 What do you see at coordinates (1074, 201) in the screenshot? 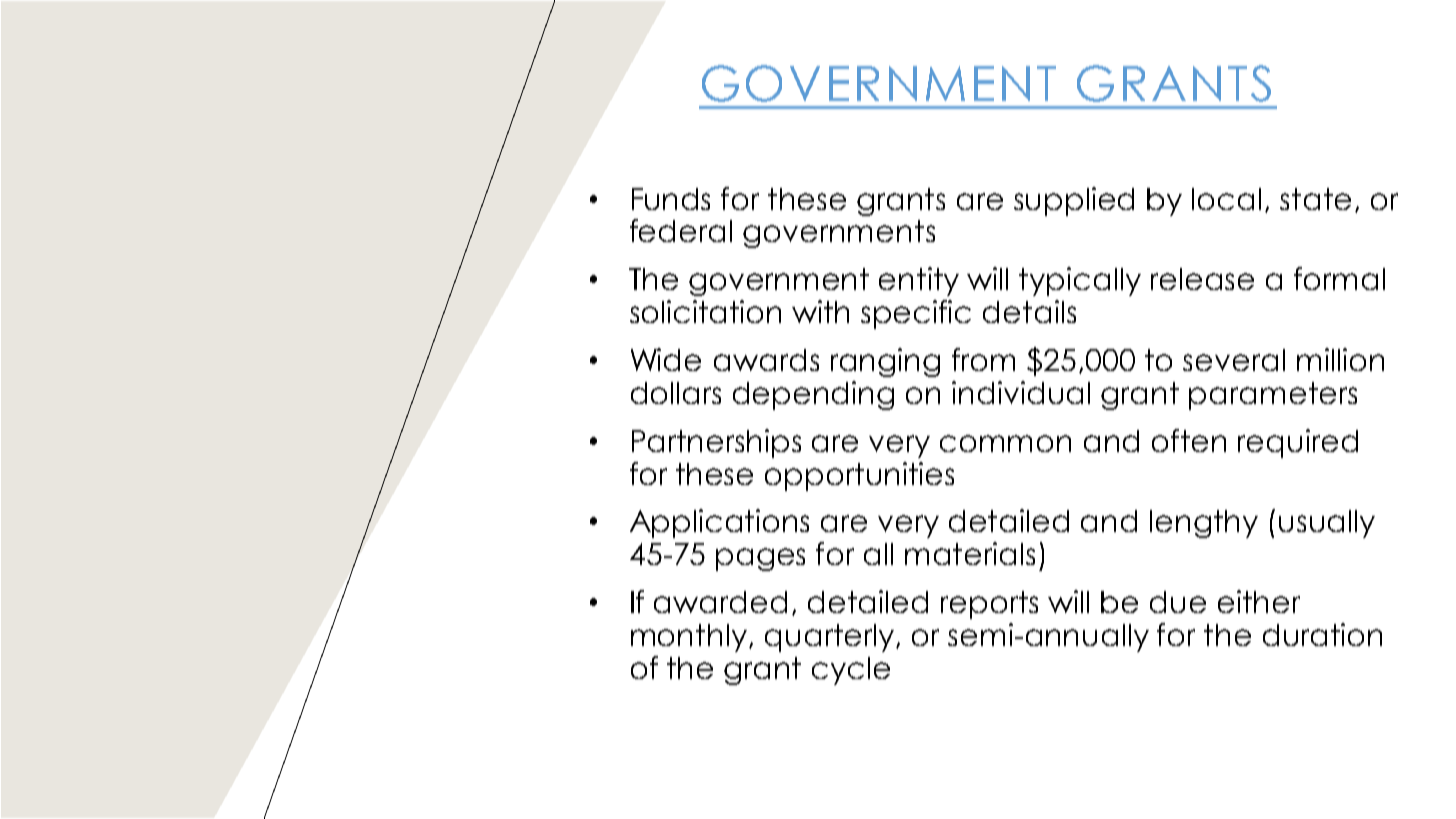
I see `supplied` at bounding box center [1074, 201].
